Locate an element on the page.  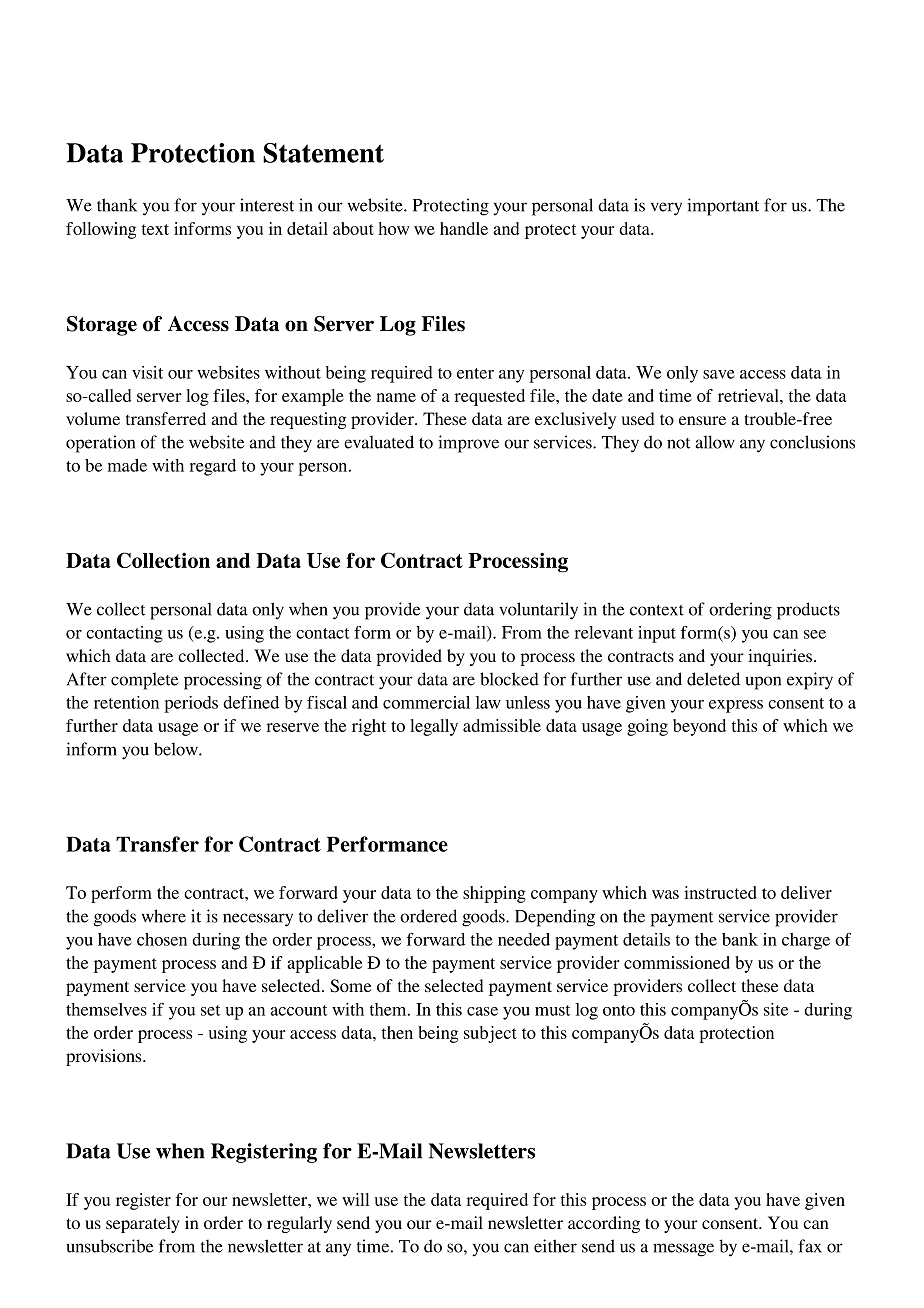
chosen is located at coordinates (162, 939).
